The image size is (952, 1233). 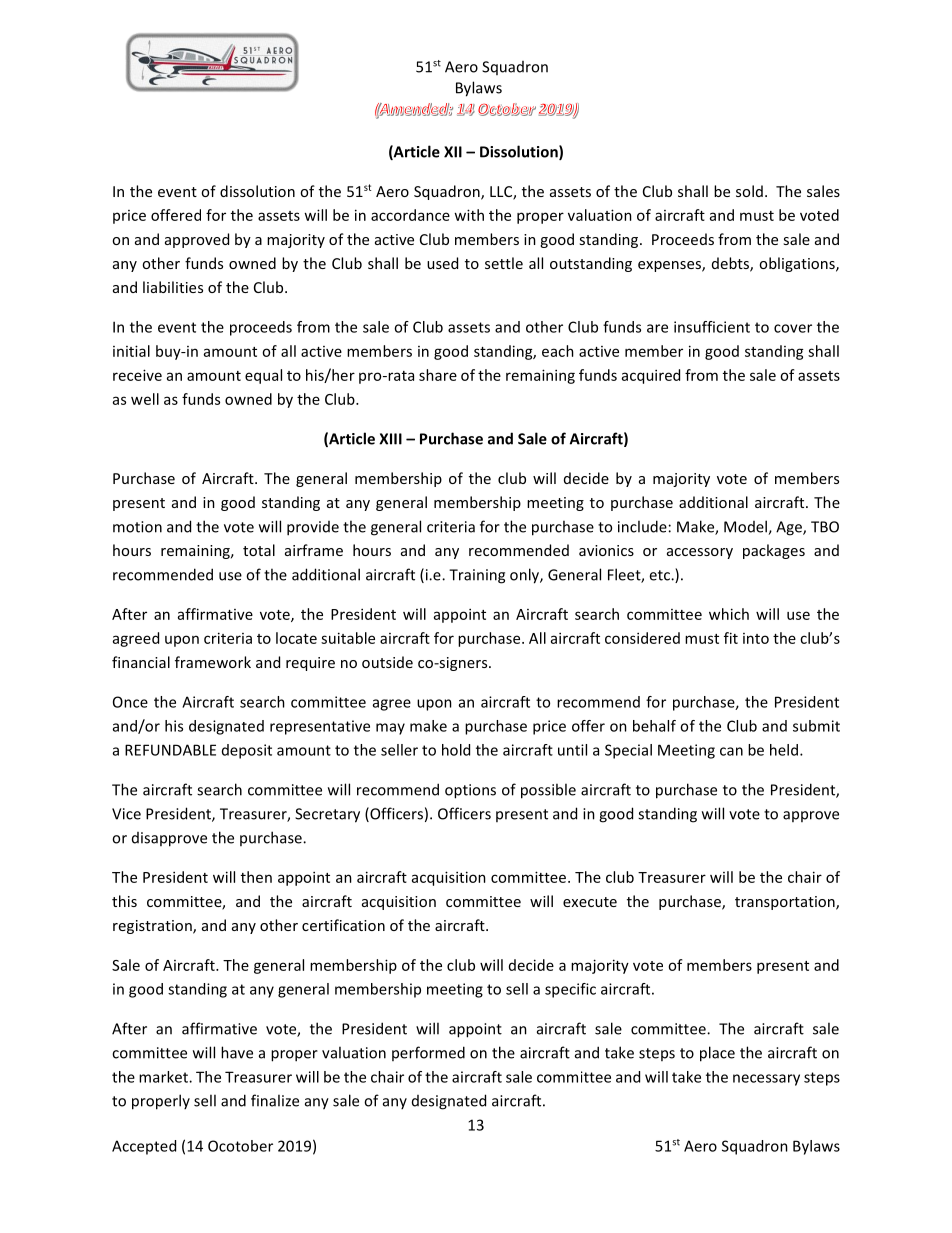 What do you see at coordinates (173, 287) in the screenshot?
I see `liabilities` at bounding box center [173, 287].
